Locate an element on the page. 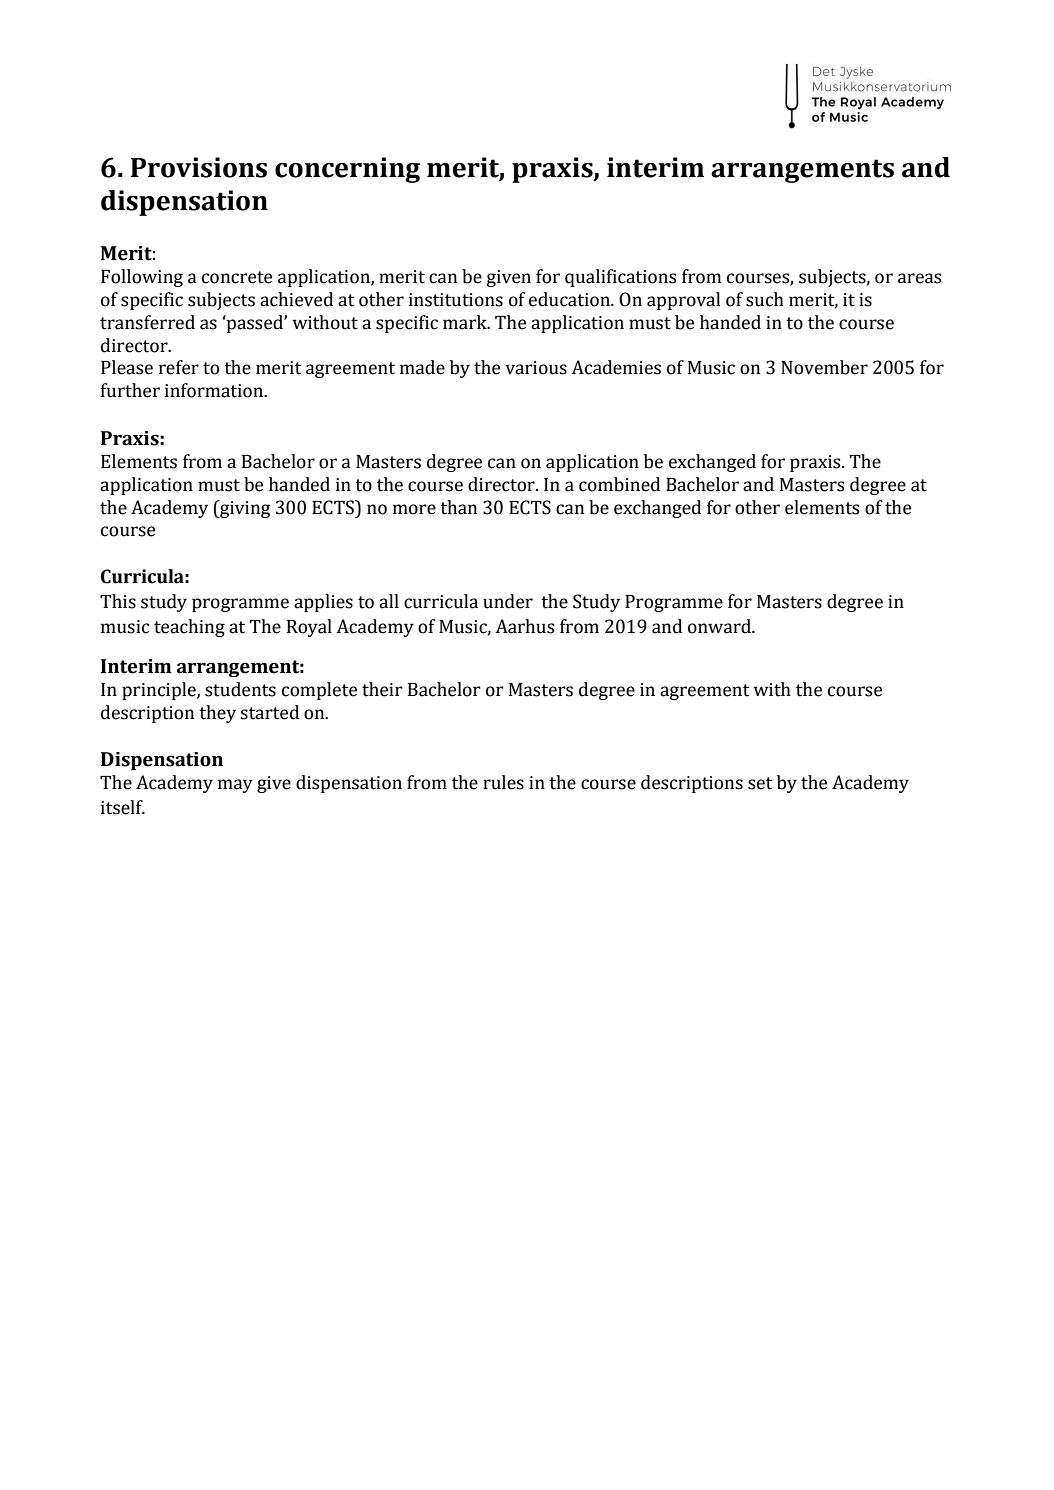  mark is located at coordinates (466, 322).
